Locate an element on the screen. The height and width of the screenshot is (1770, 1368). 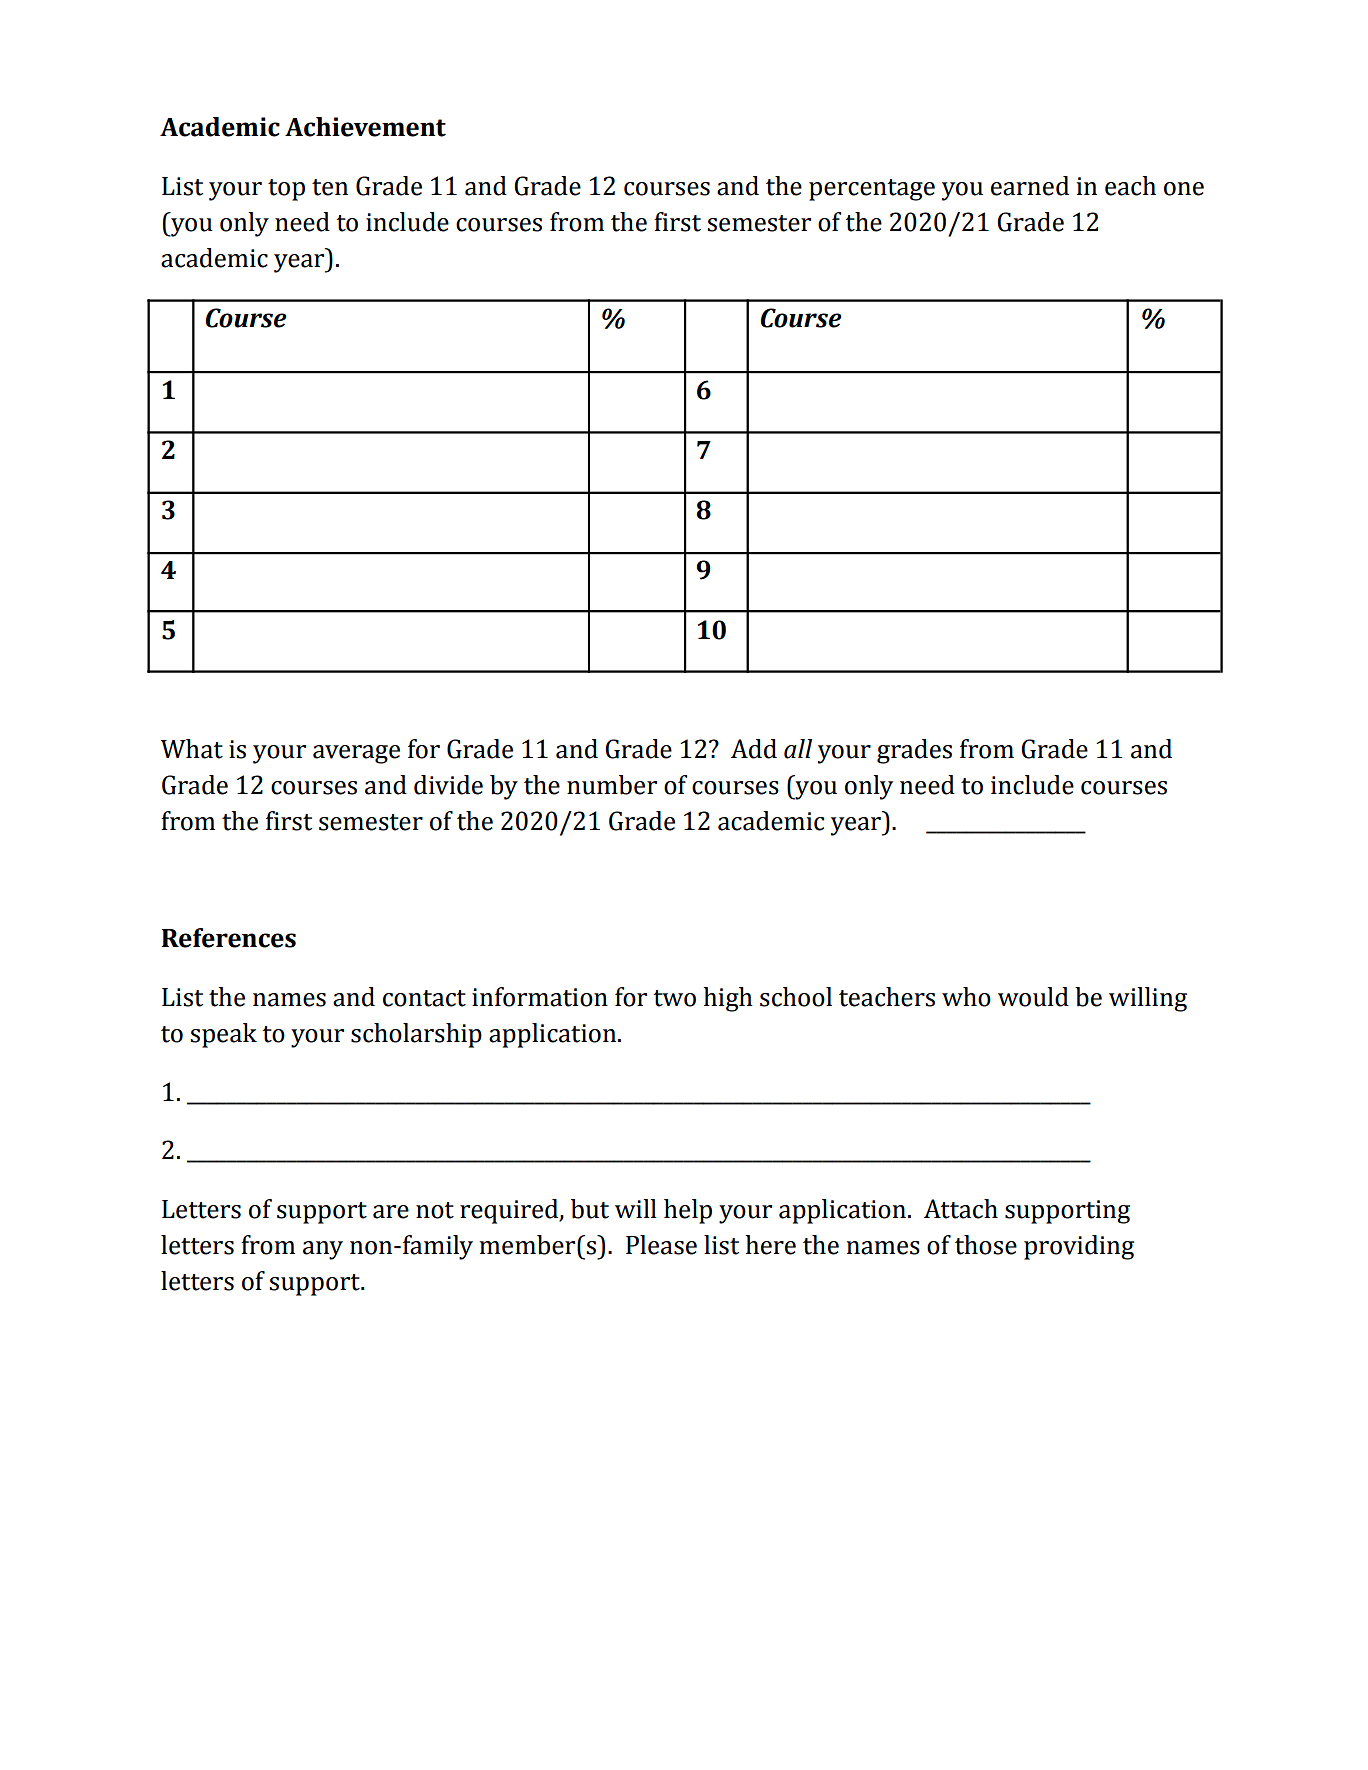
all is located at coordinates (798, 749).
